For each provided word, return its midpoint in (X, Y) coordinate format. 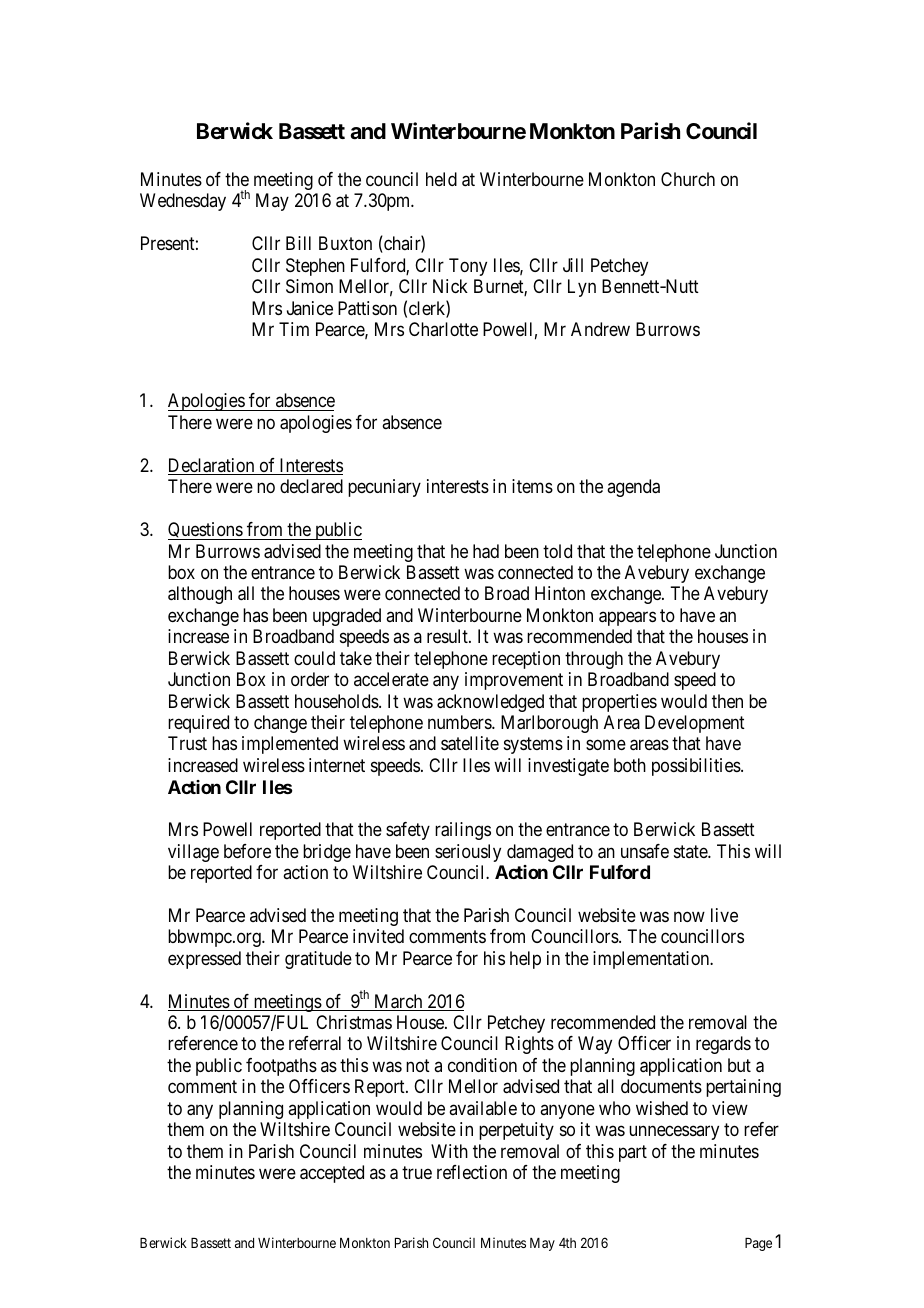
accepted (332, 1174)
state (691, 851)
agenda (633, 488)
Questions (206, 531)
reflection (472, 1172)
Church (688, 179)
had (486, 551)
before (247, 851)
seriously (468, 853)
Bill (298, 243)
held (441, 179)
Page (758, 1244)
